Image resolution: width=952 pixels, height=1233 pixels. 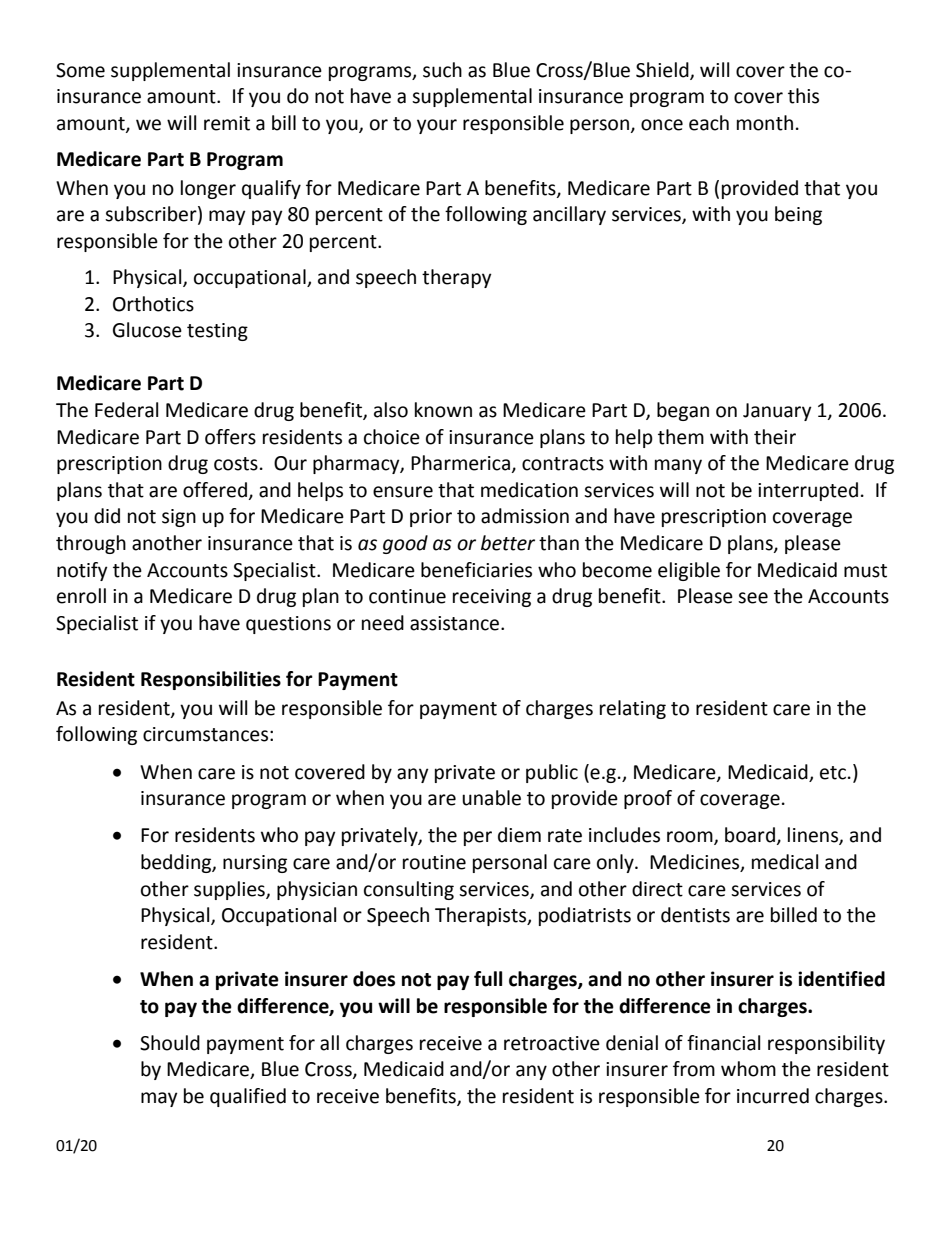 I want to click on your, so click(x=437, y=126).
